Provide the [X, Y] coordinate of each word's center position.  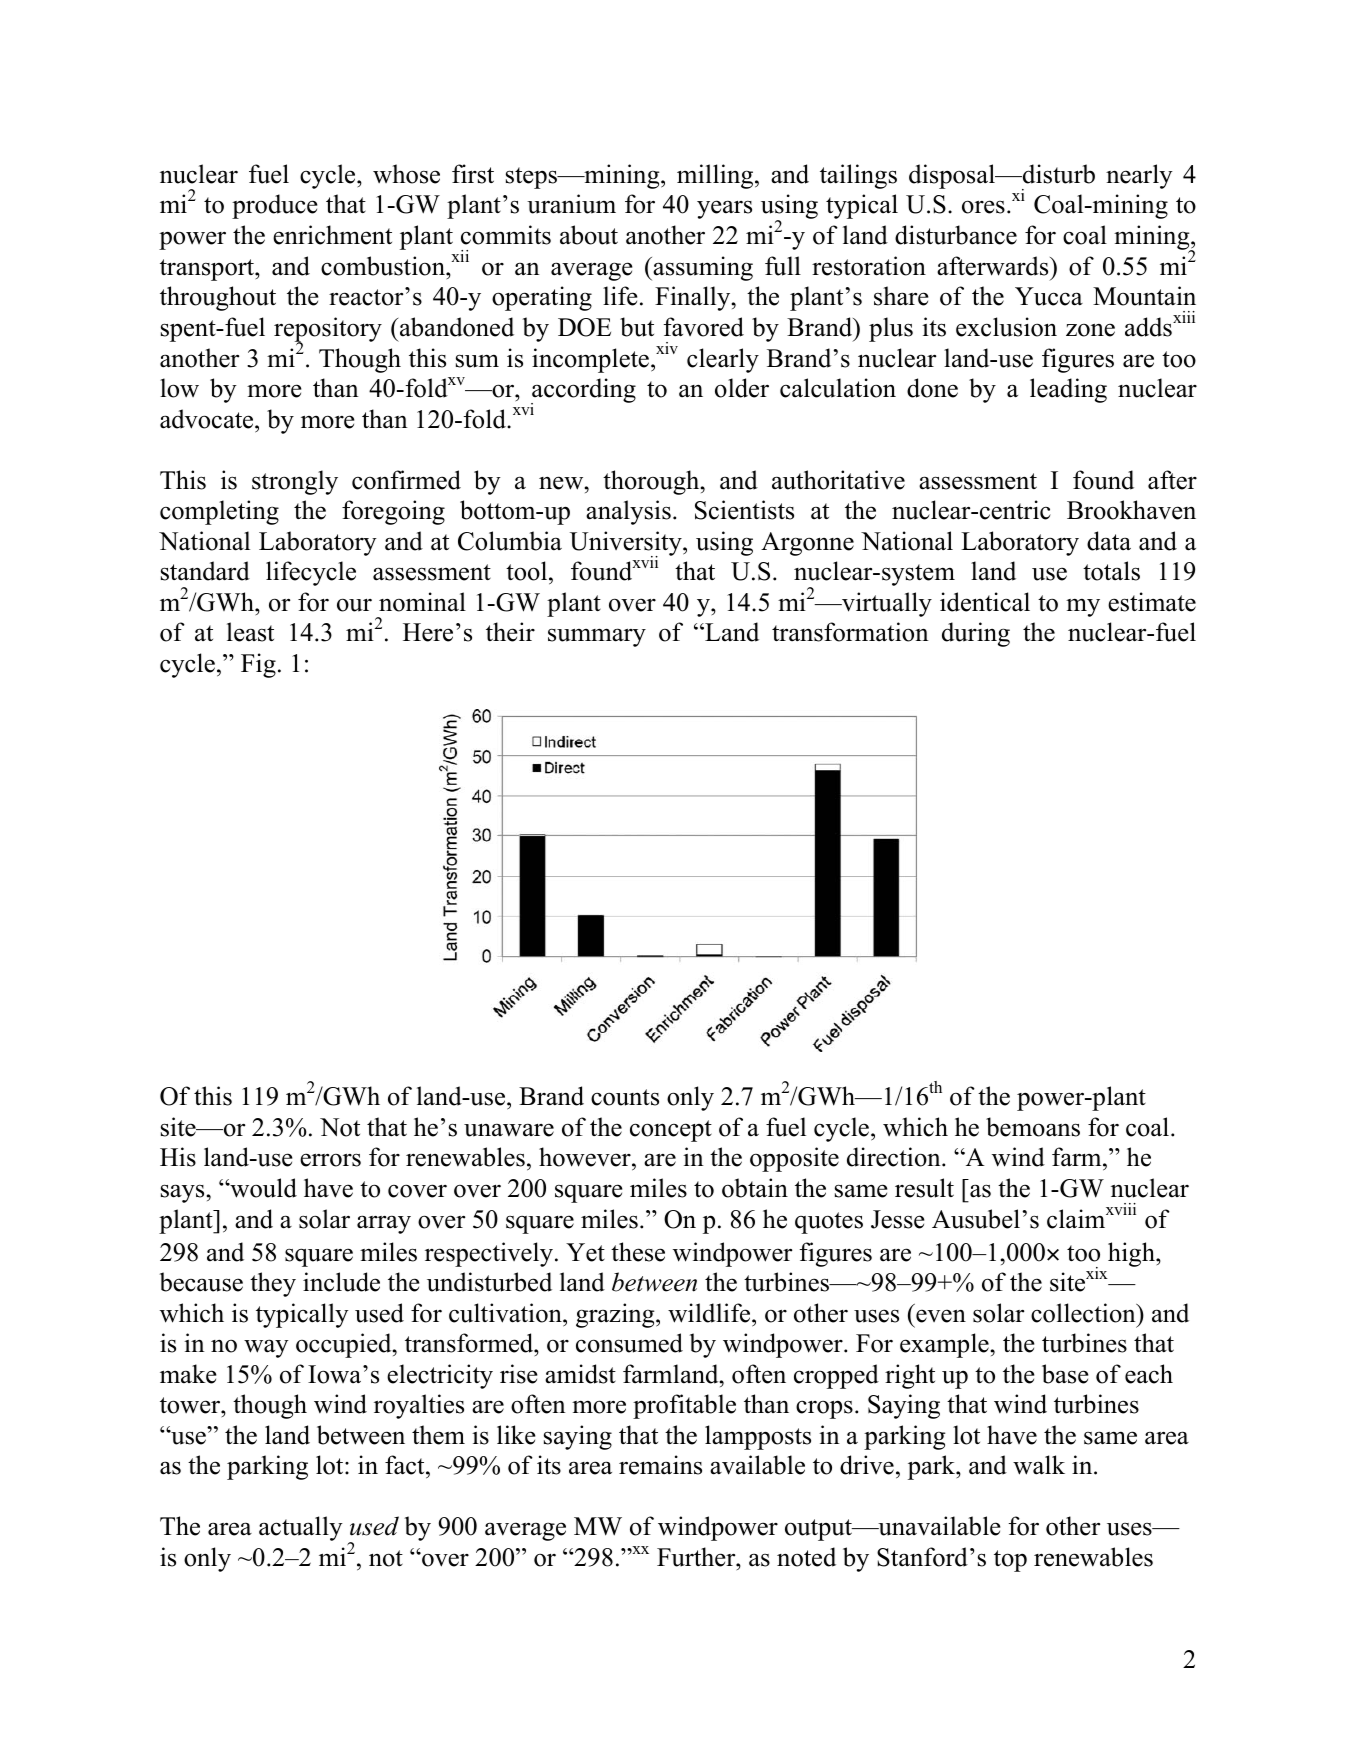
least [250, 632]
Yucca [1049, 296]
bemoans [1033, 1127]
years [724, 209]
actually [301, 1528]
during [976, 634]
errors [330, 1160]
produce [274, 206]
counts [625, 1097]
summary [597, 637]
